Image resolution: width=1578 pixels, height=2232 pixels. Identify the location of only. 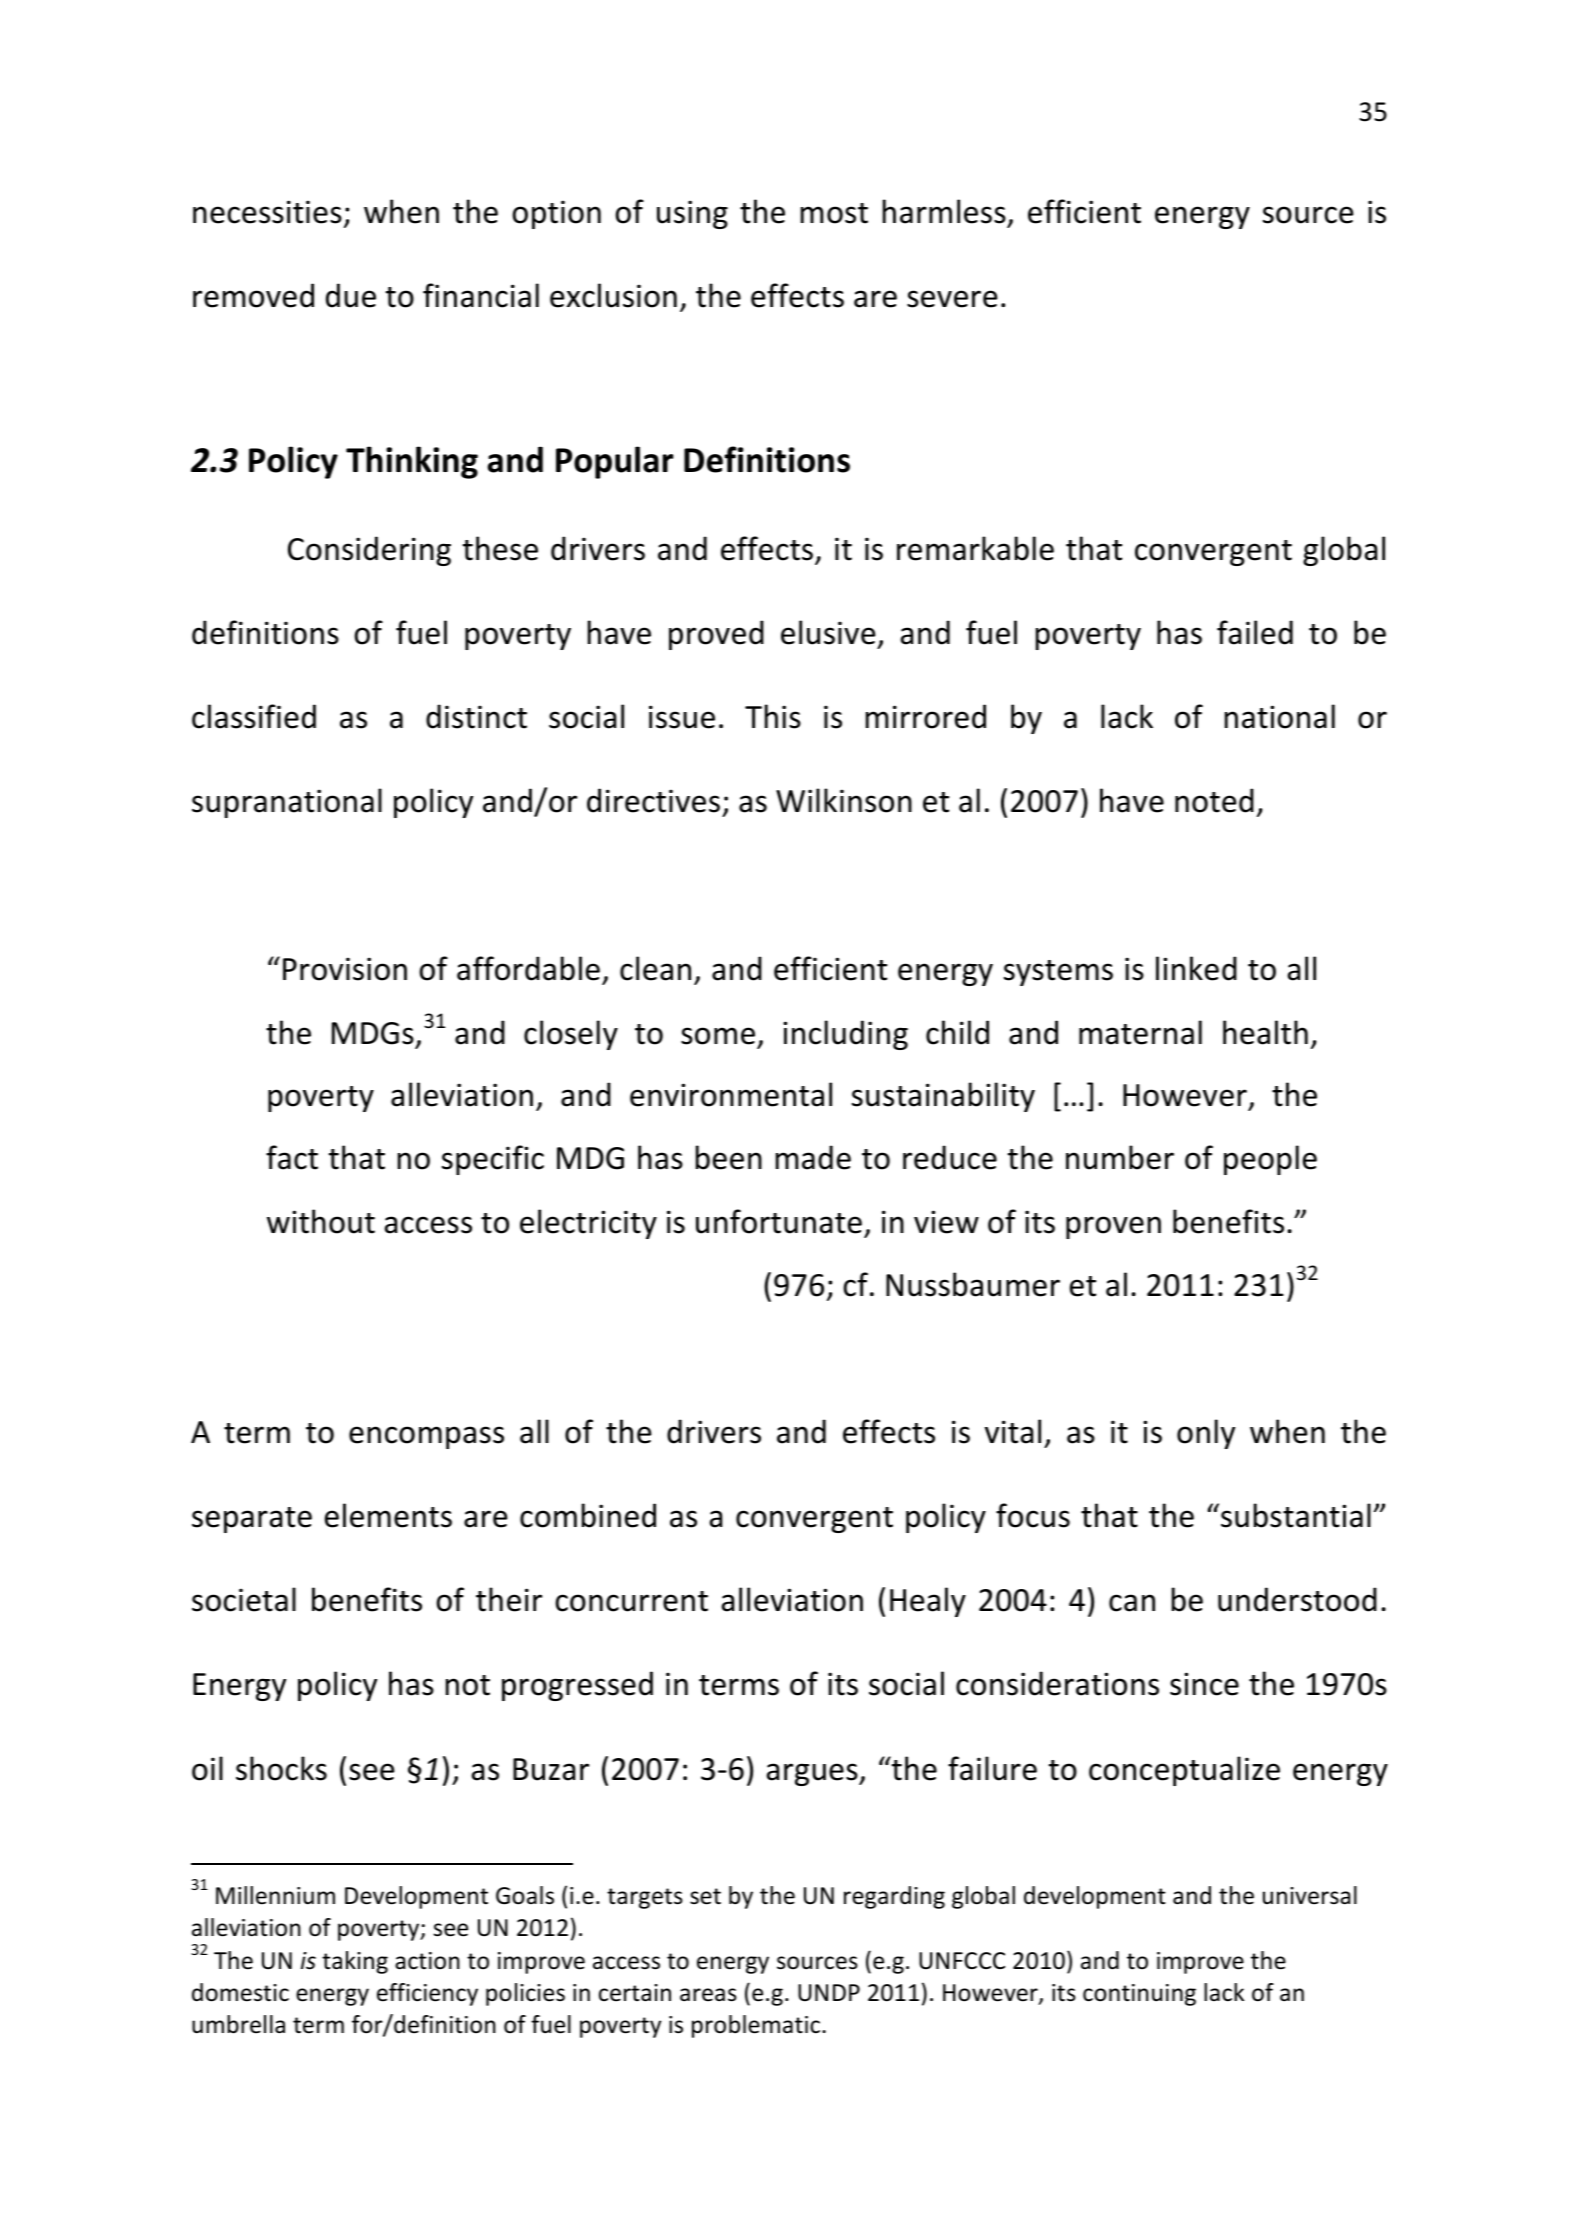
(1206, 1434).
